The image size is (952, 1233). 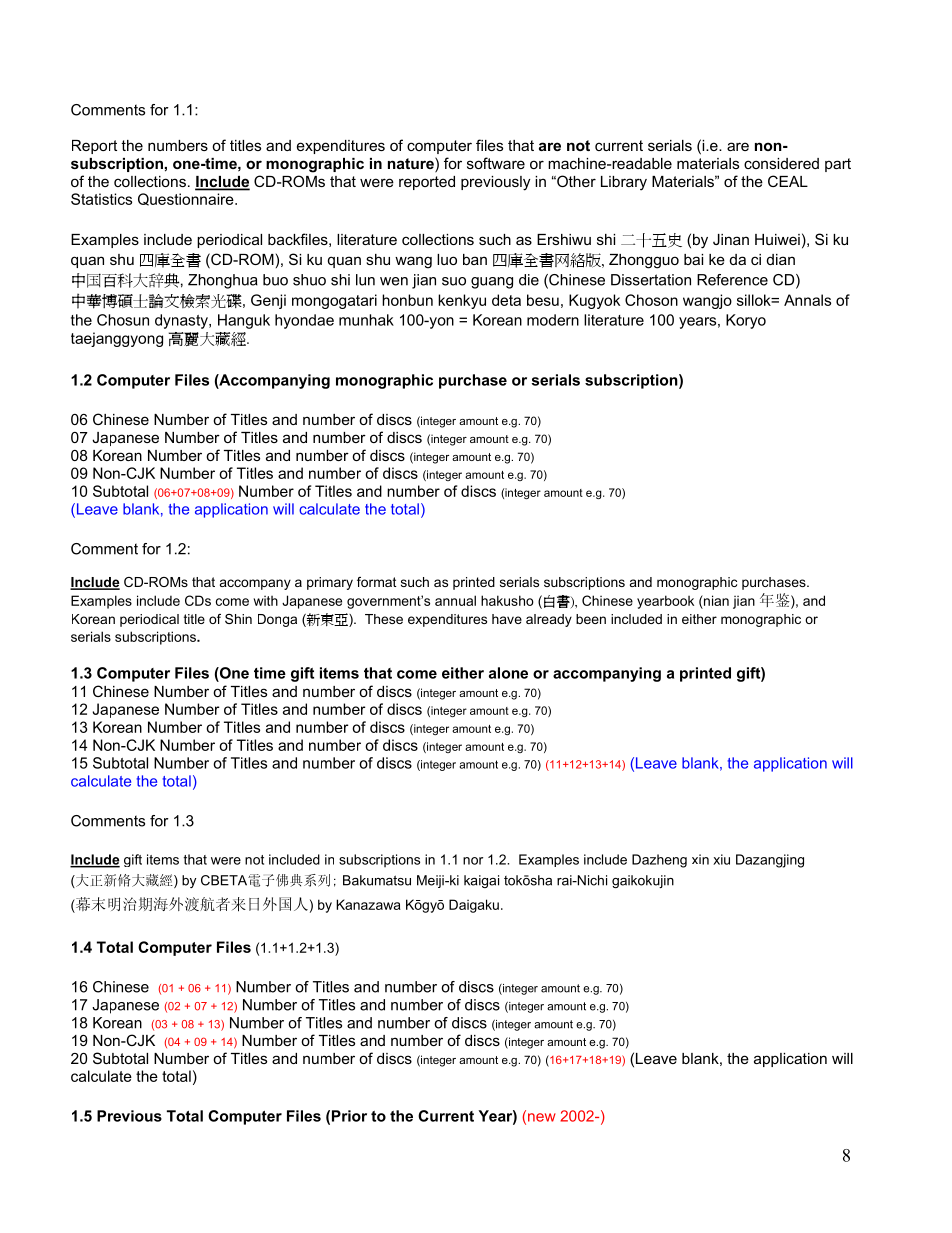 I want to click on xin, so click(x=700, y=859).
